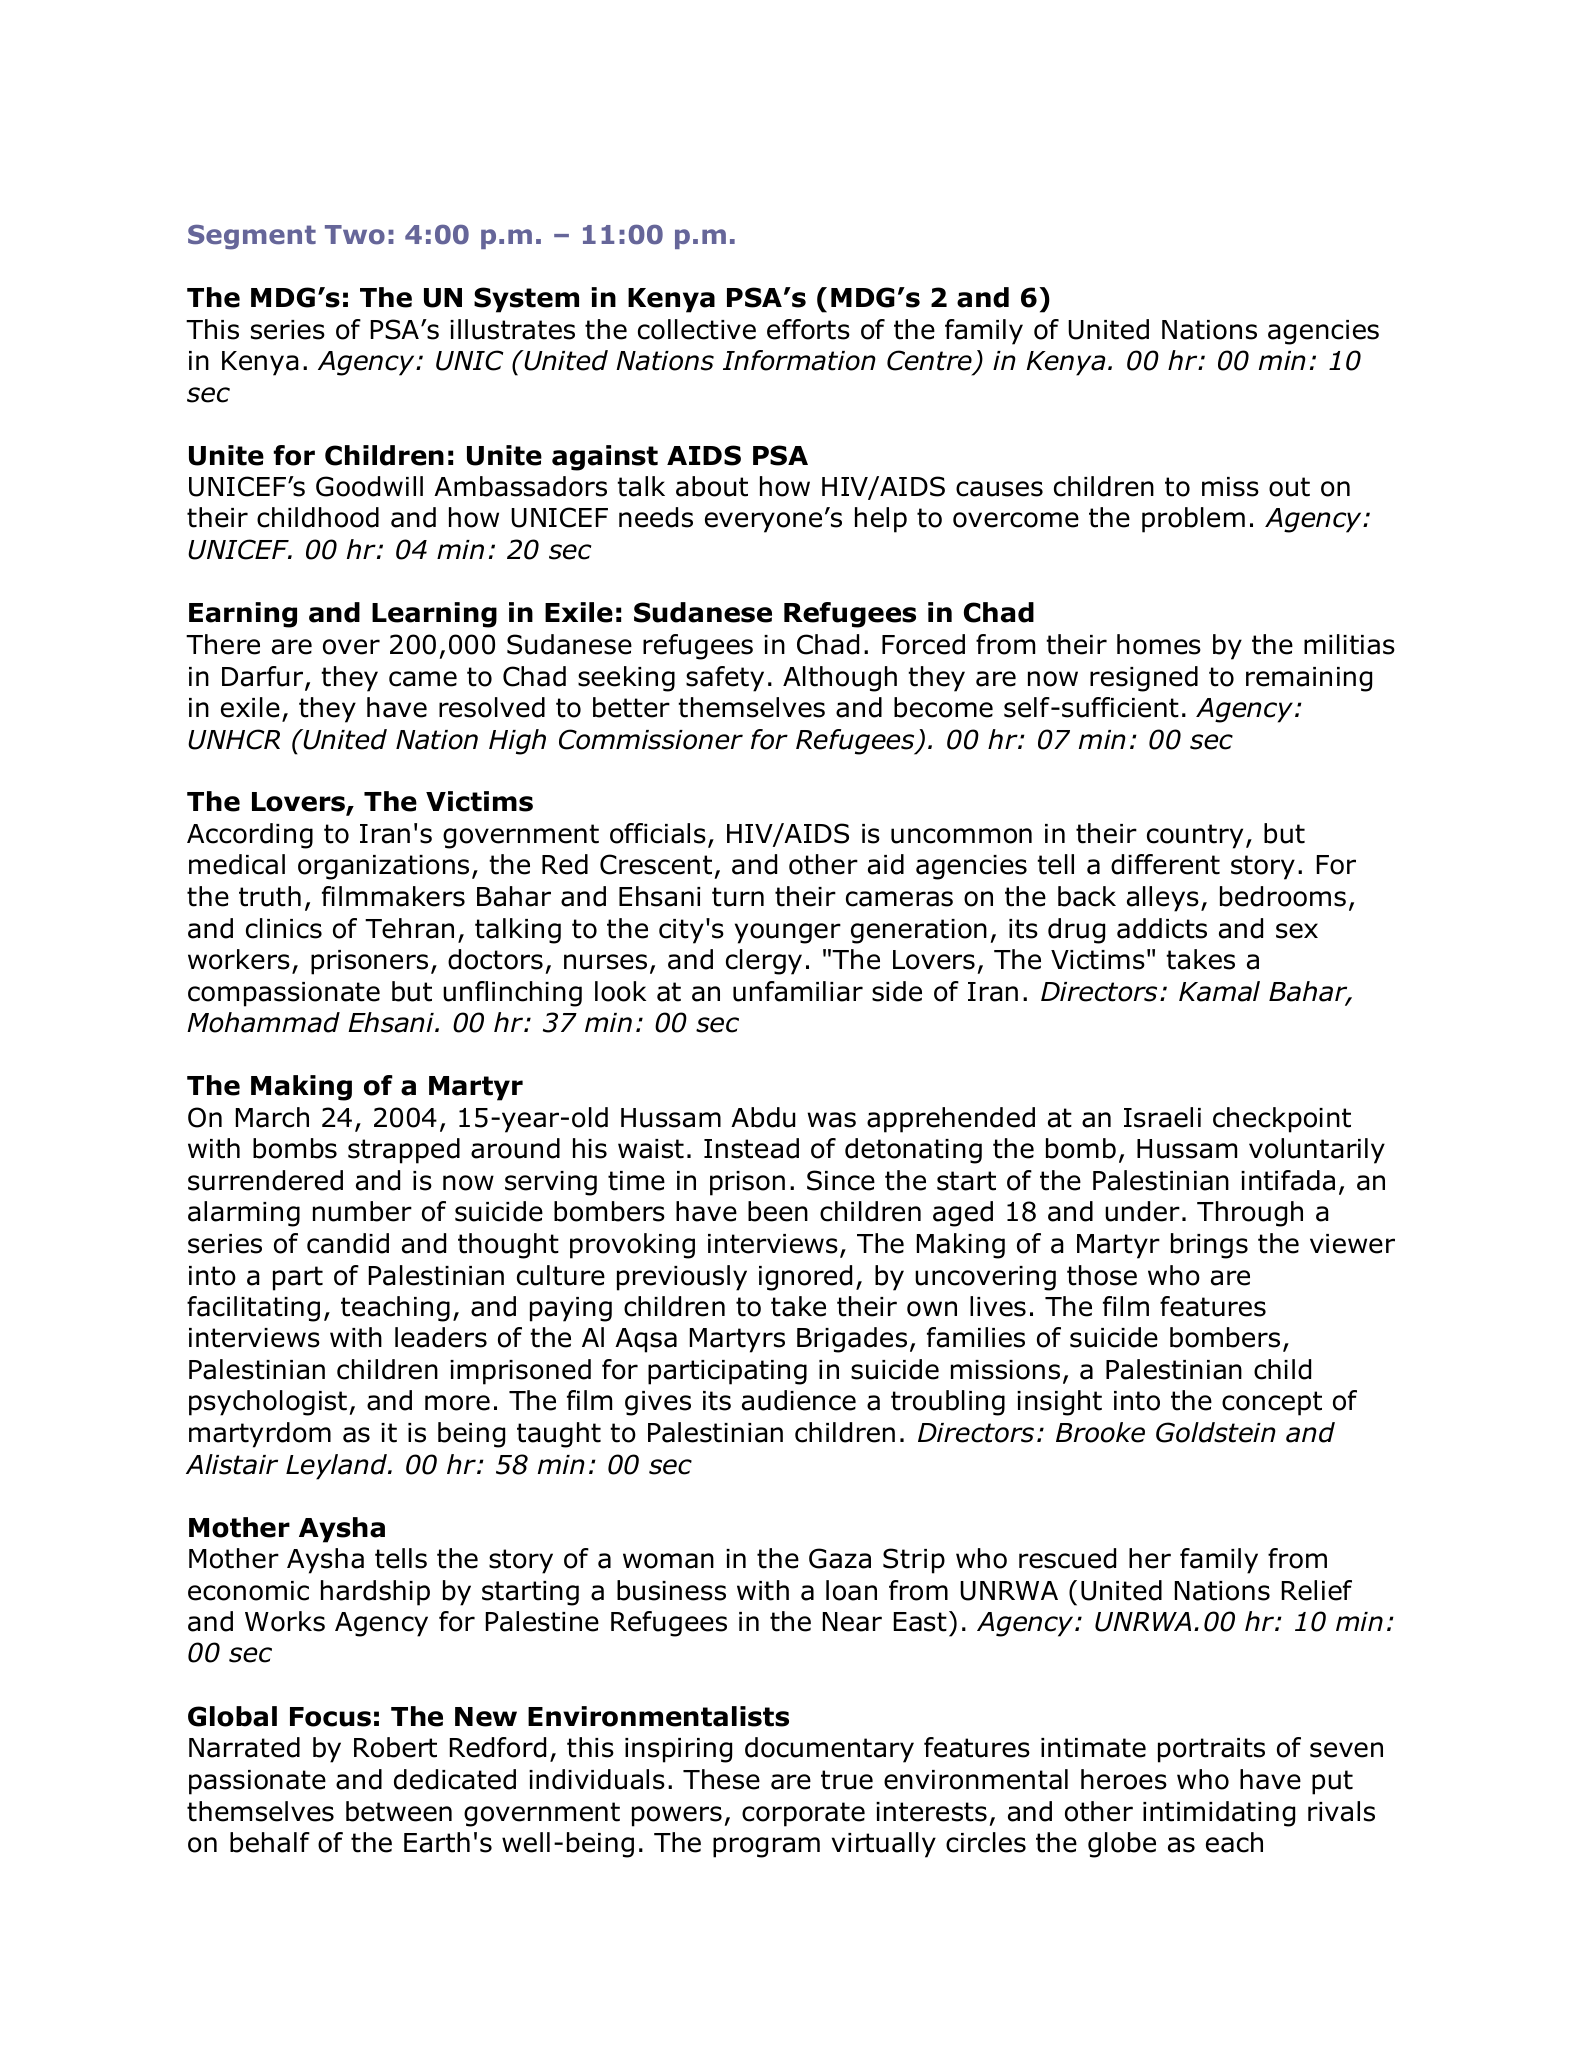  What do you see at coordinates (929, 360) in the screenshot?
I see `Centre` at bounding box center [929, 360].
